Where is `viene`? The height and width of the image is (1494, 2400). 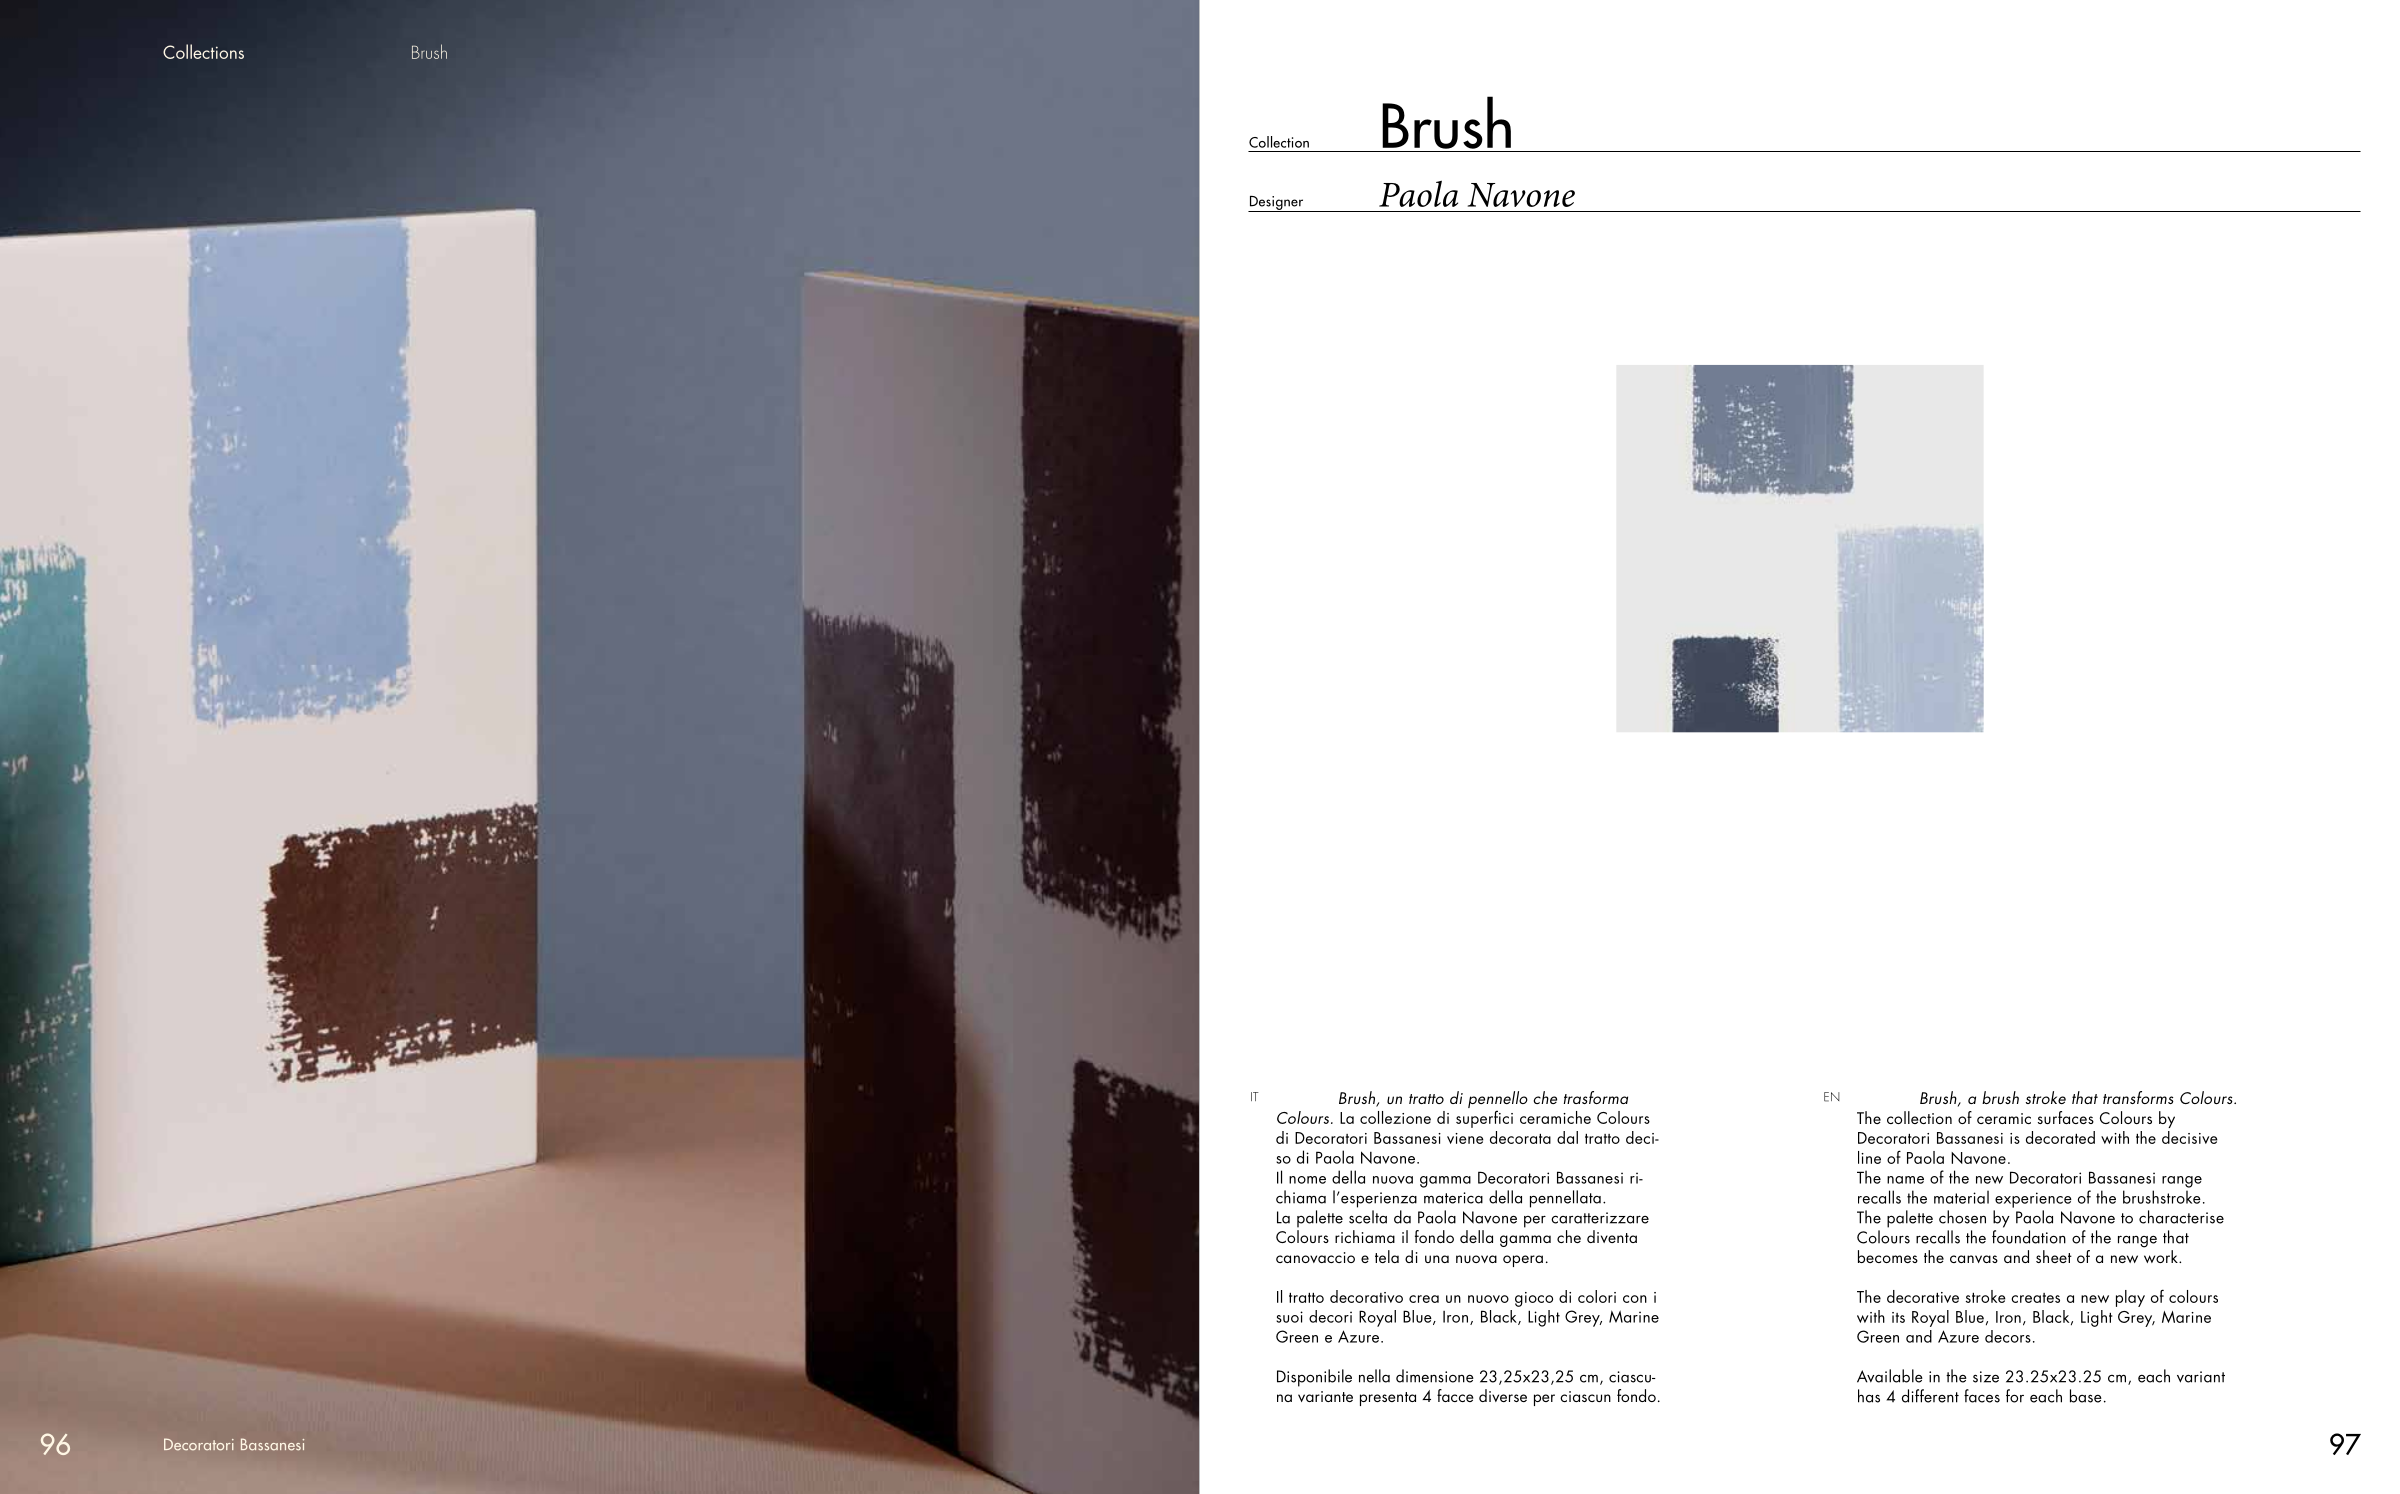
viene is located at coordinates (1465, 1138).
